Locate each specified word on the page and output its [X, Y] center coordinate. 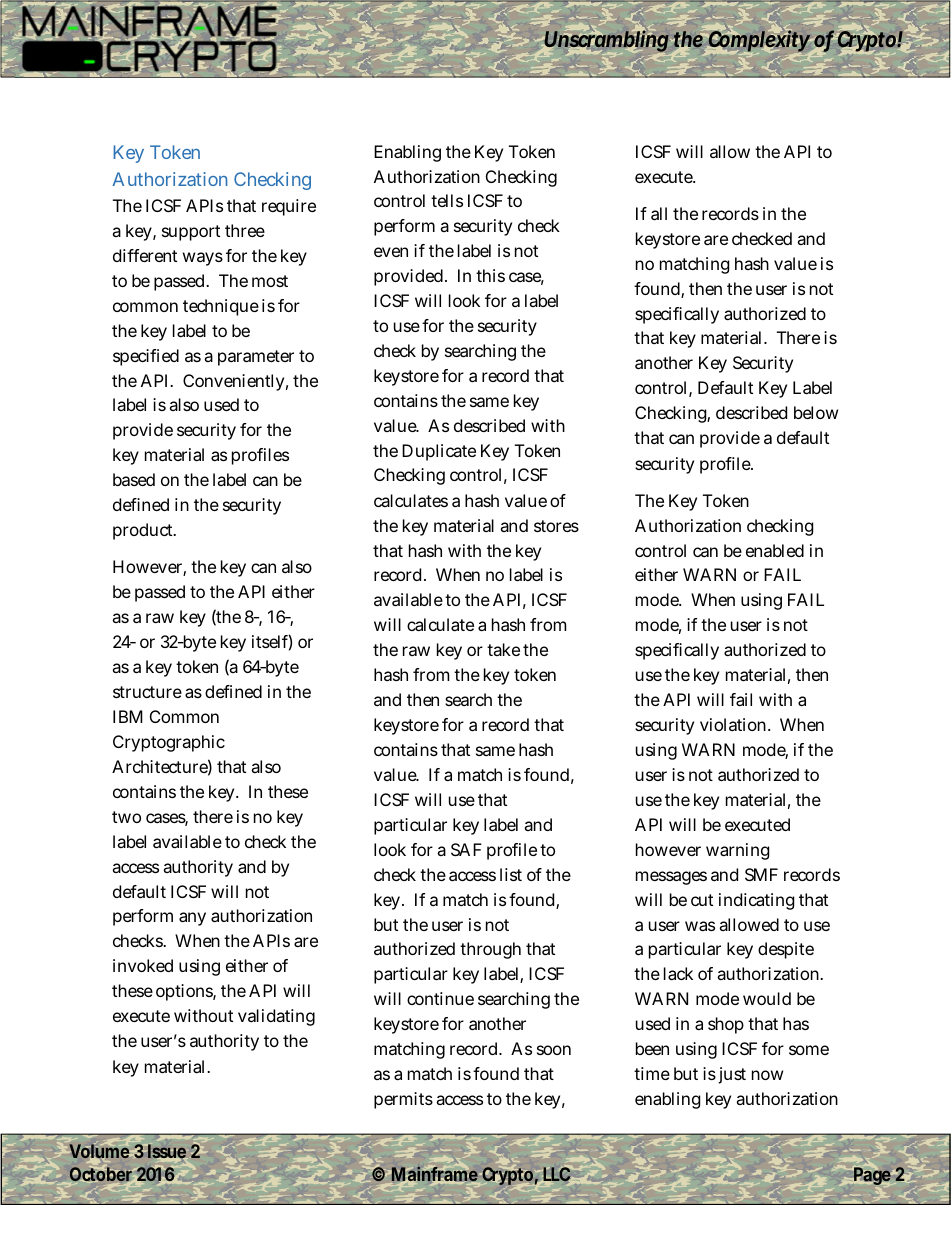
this [490, 275]
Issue [167, 1151]
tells [447, 200]
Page [872, 1176]
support [191, 233]
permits [403, 1100]
